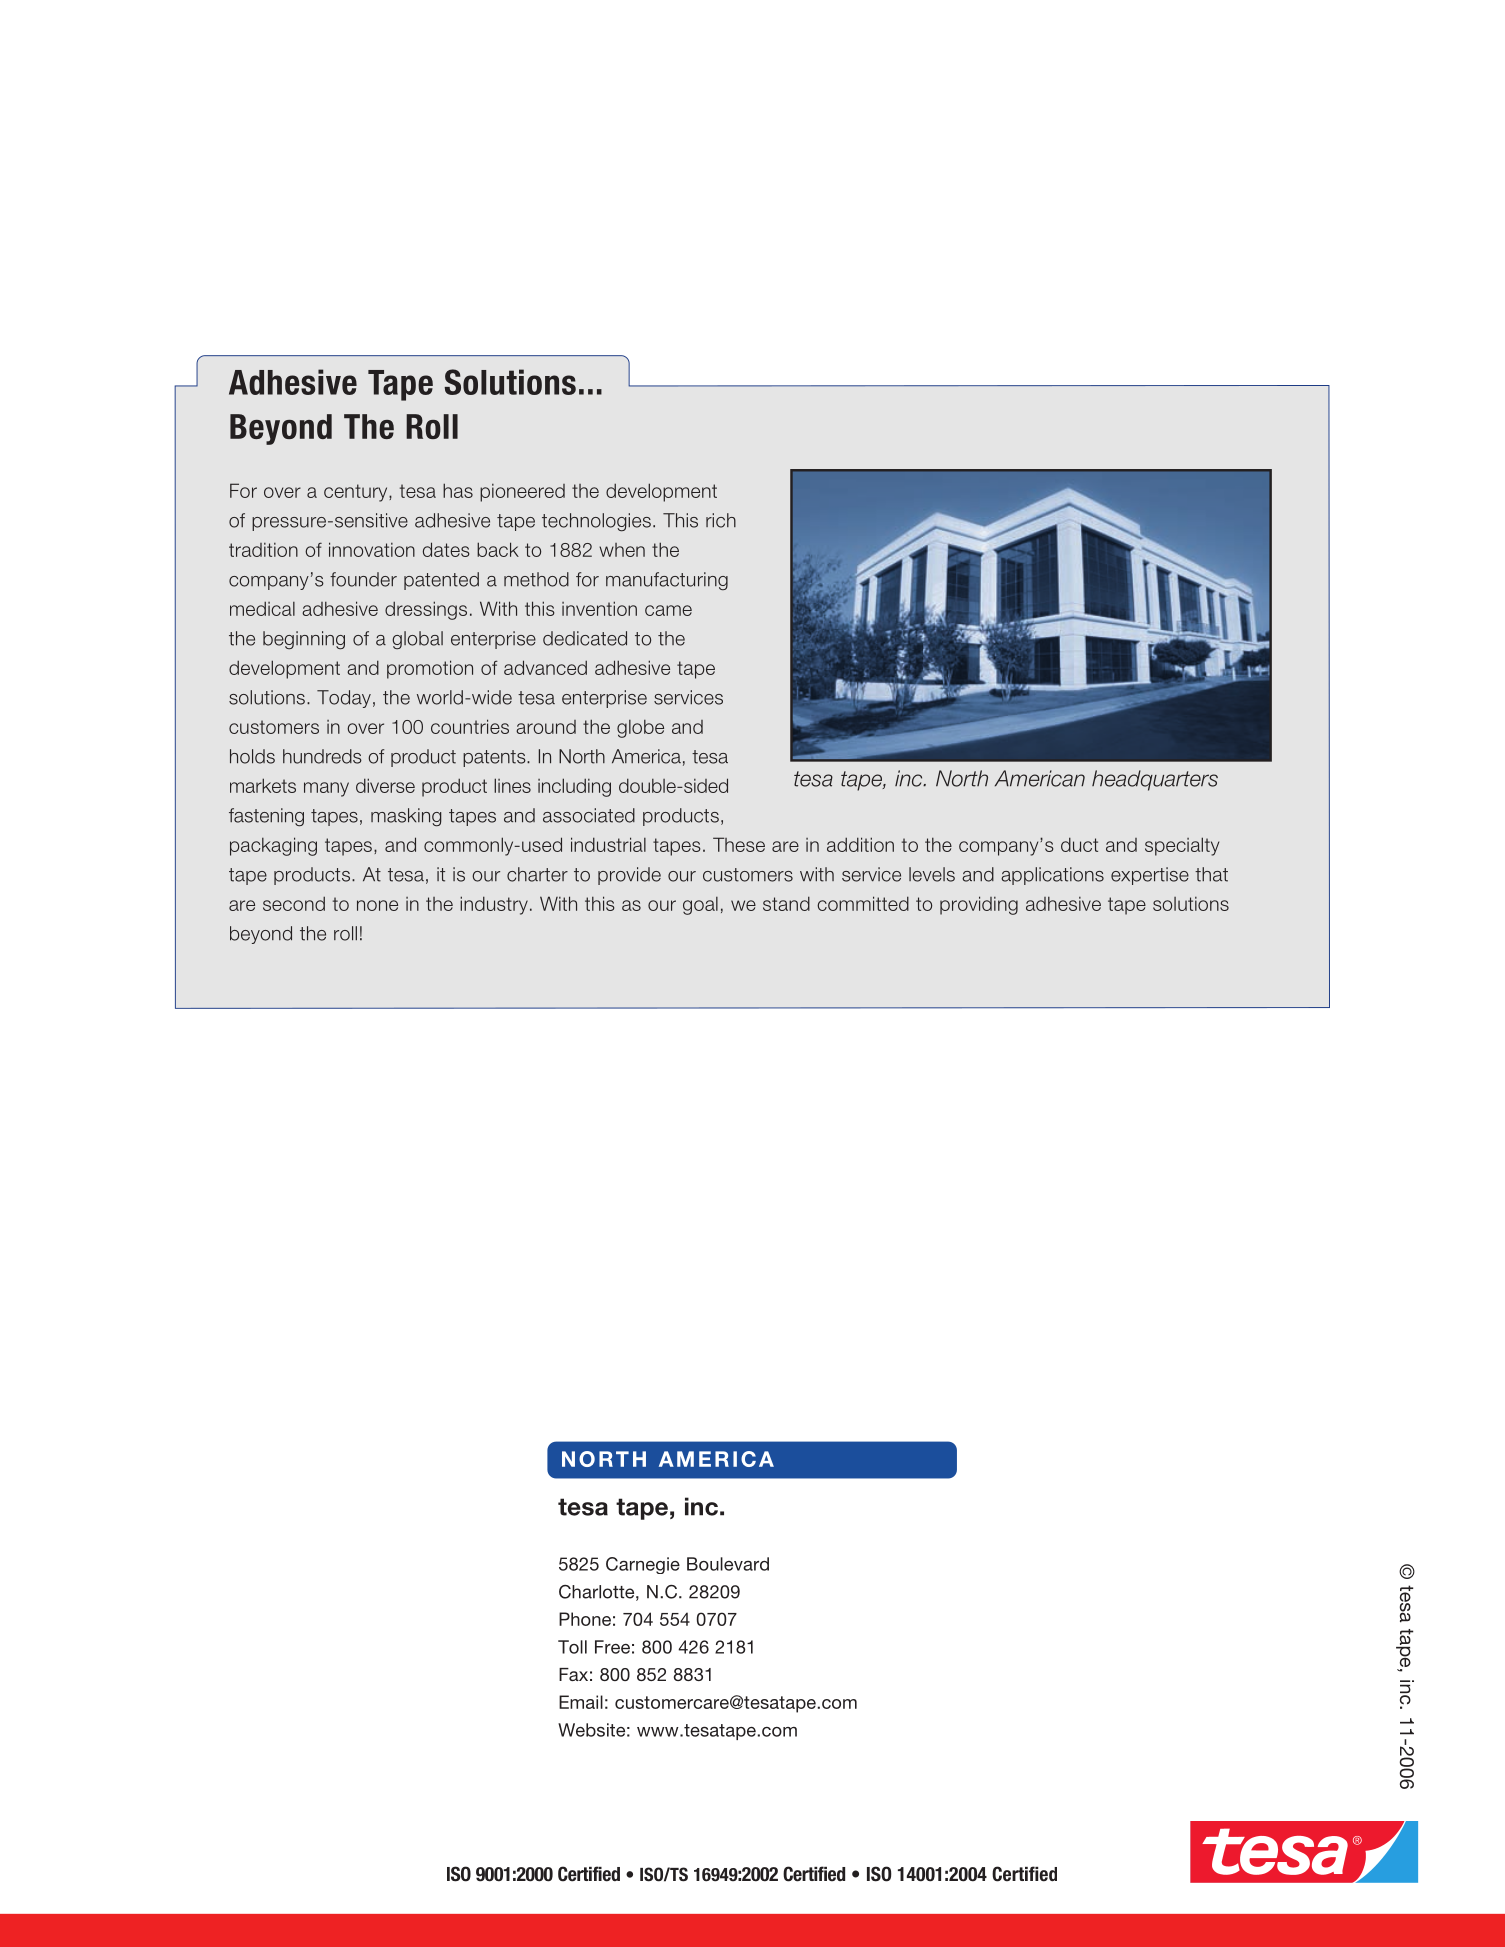 This screenshot has width=1505, height=1947. Describe the element at coordinates (728, 1564) in the screenshot. I see `Boulevard` at that location.
